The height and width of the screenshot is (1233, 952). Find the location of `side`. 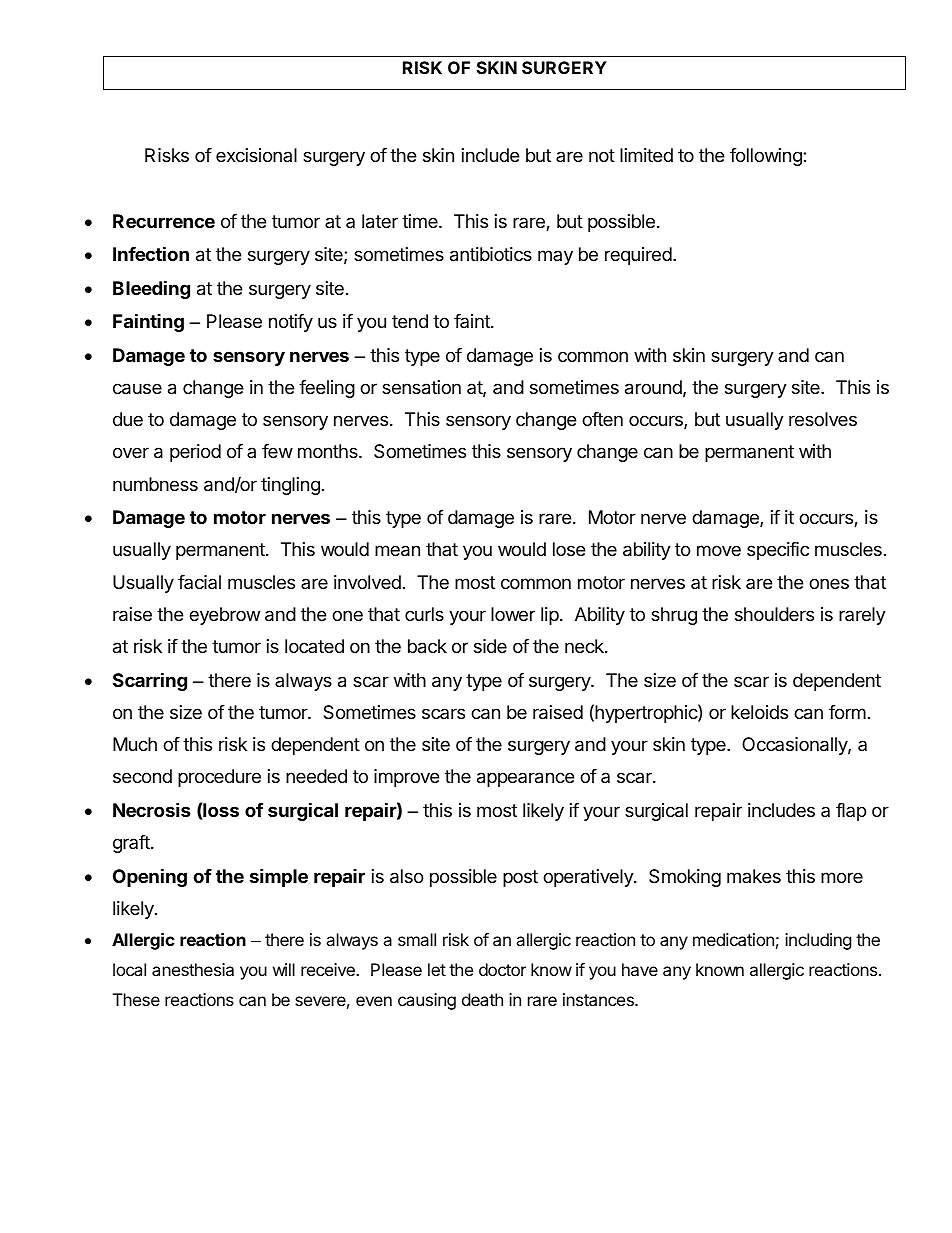

side is located at coordinates (490, 646).
